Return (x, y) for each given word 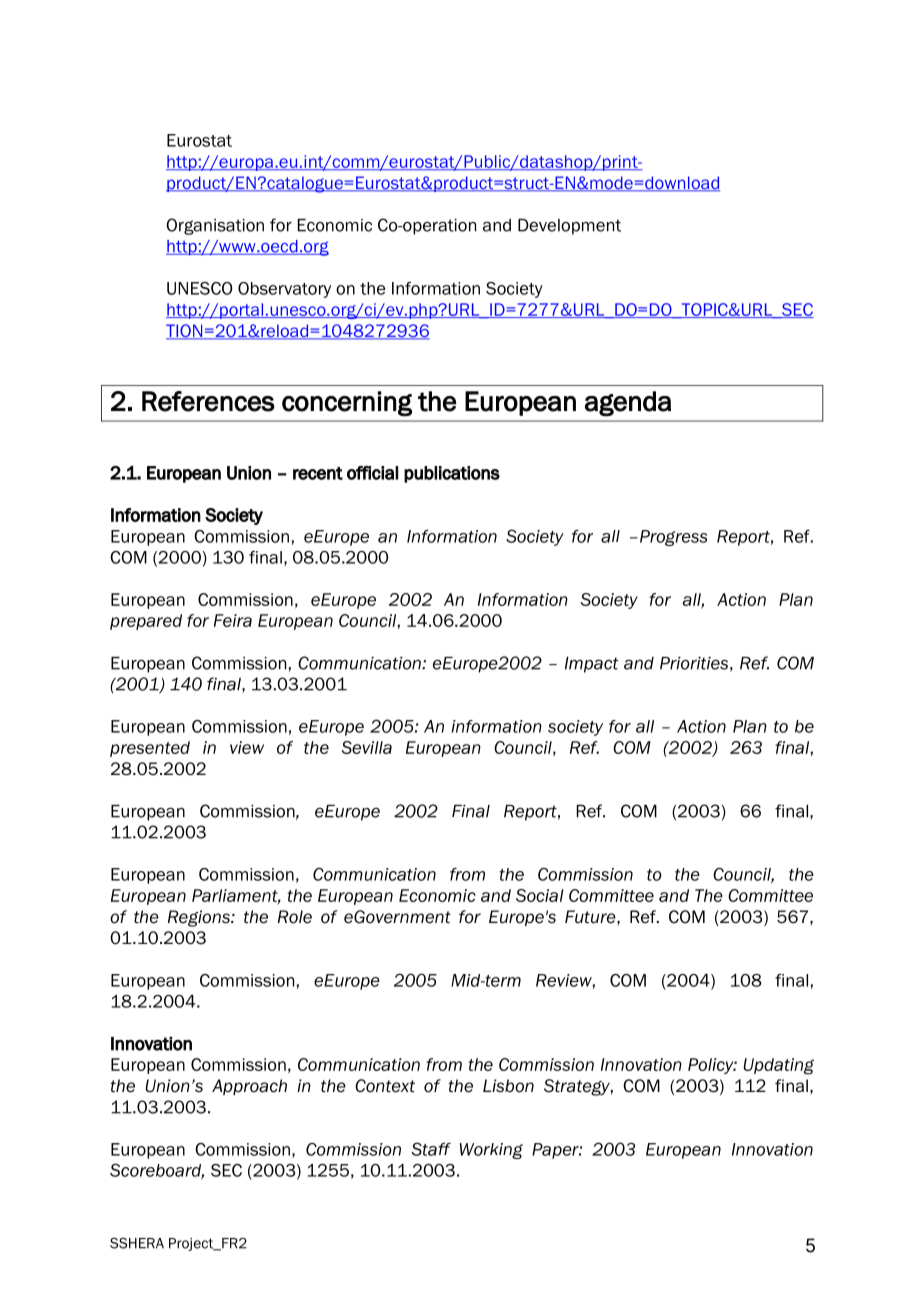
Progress (673, 538)
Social (540, 895)
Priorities (694, 663)
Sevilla (367, 747)
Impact (591, 665)
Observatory (284, 290)
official (373, 473)
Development (569, 227)
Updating (778, 1066)
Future (591, 917)
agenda (628, 404)
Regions (200, 918)
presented (150, 749)
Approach (249, 1087)
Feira (233, 620)
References (208, 401)
